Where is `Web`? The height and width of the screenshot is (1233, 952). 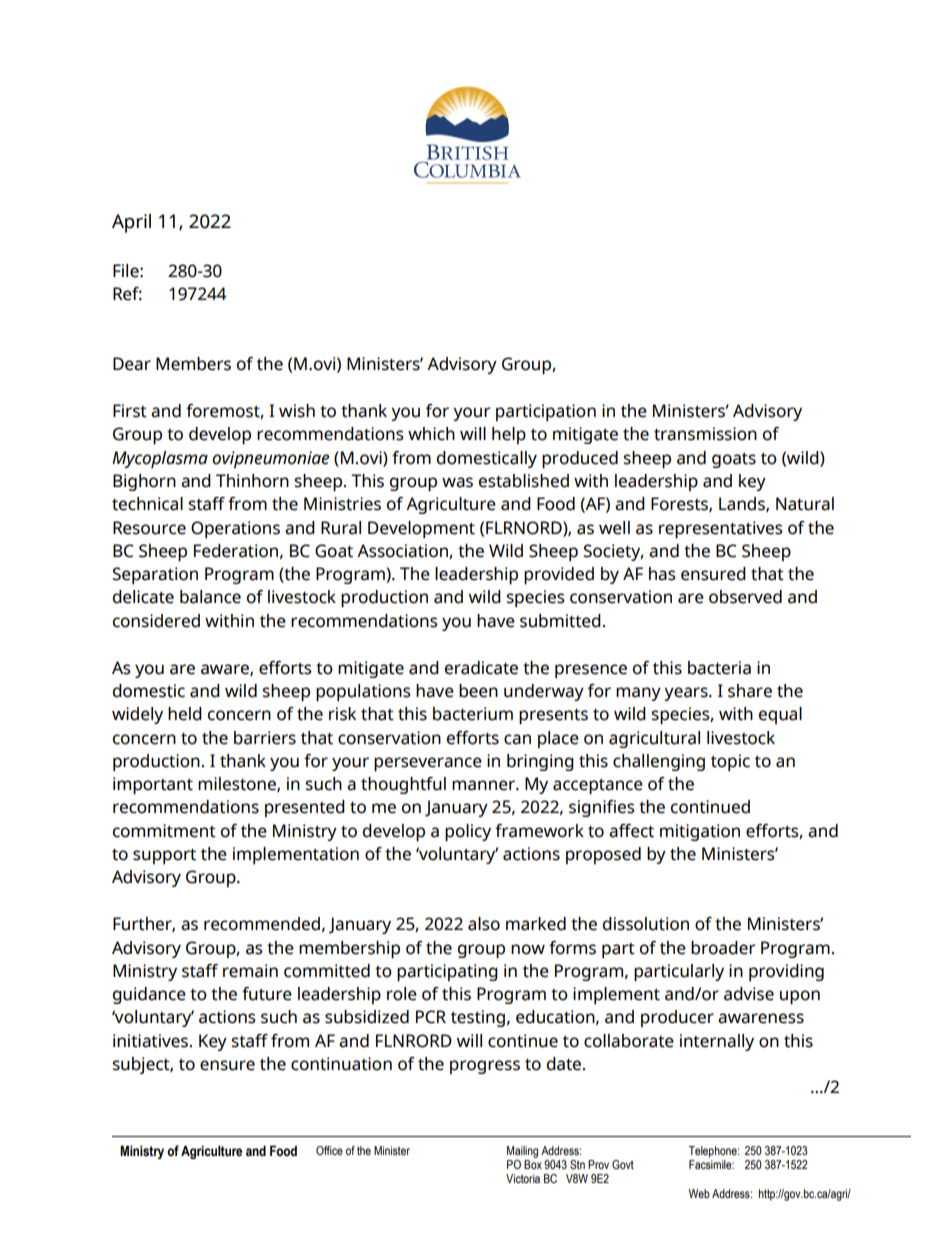 Web is located at coordinates (699, 1193).
